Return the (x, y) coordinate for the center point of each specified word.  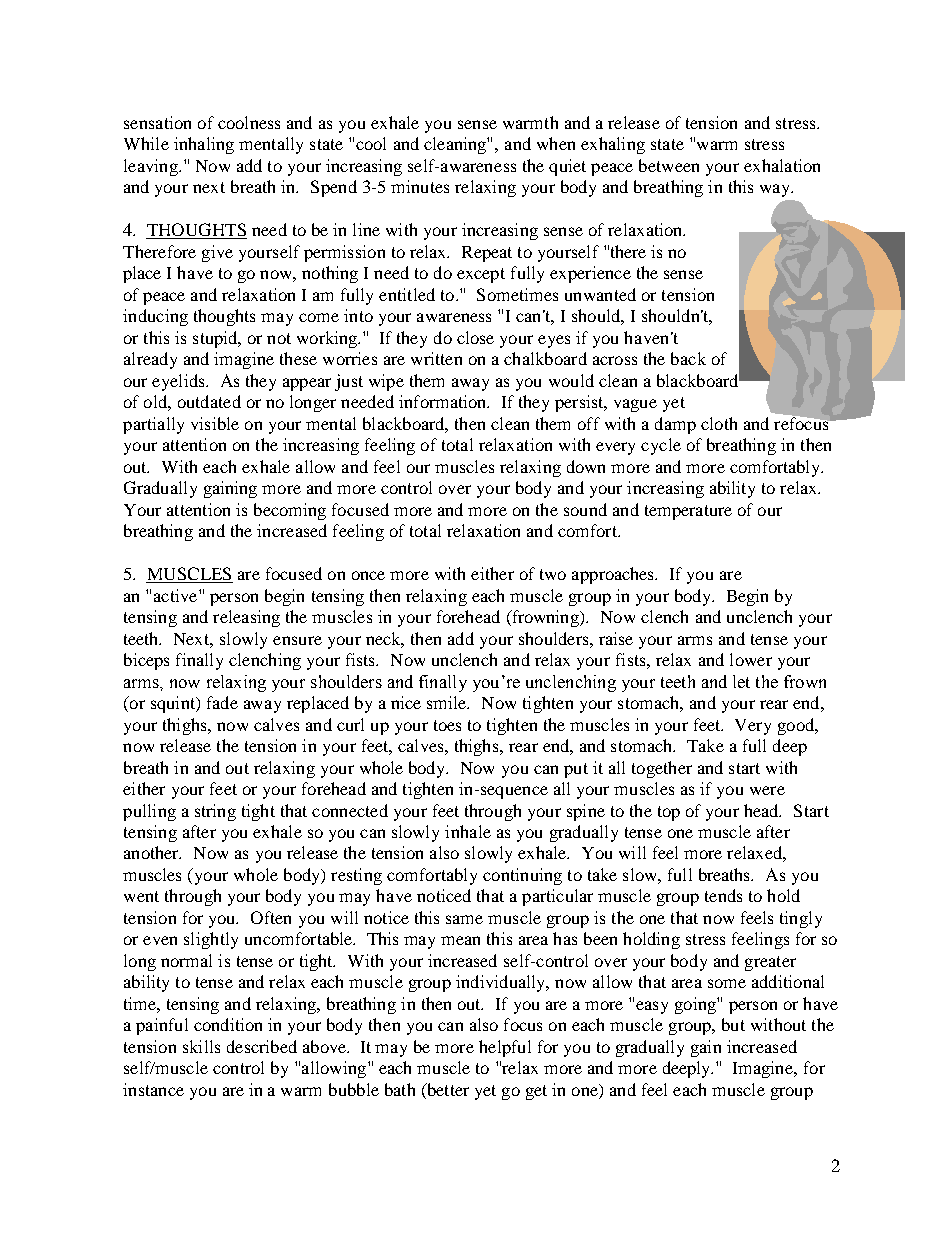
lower (751, 659)
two (553, 574)
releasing (246, 618)
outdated (209, 401)
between (669, 165)
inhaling (204, 145)
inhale (468, 831)
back (688, 358)
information (444, 401)
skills (201, 1046)
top (669, 813)
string (215, 812)
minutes (420, 186)
